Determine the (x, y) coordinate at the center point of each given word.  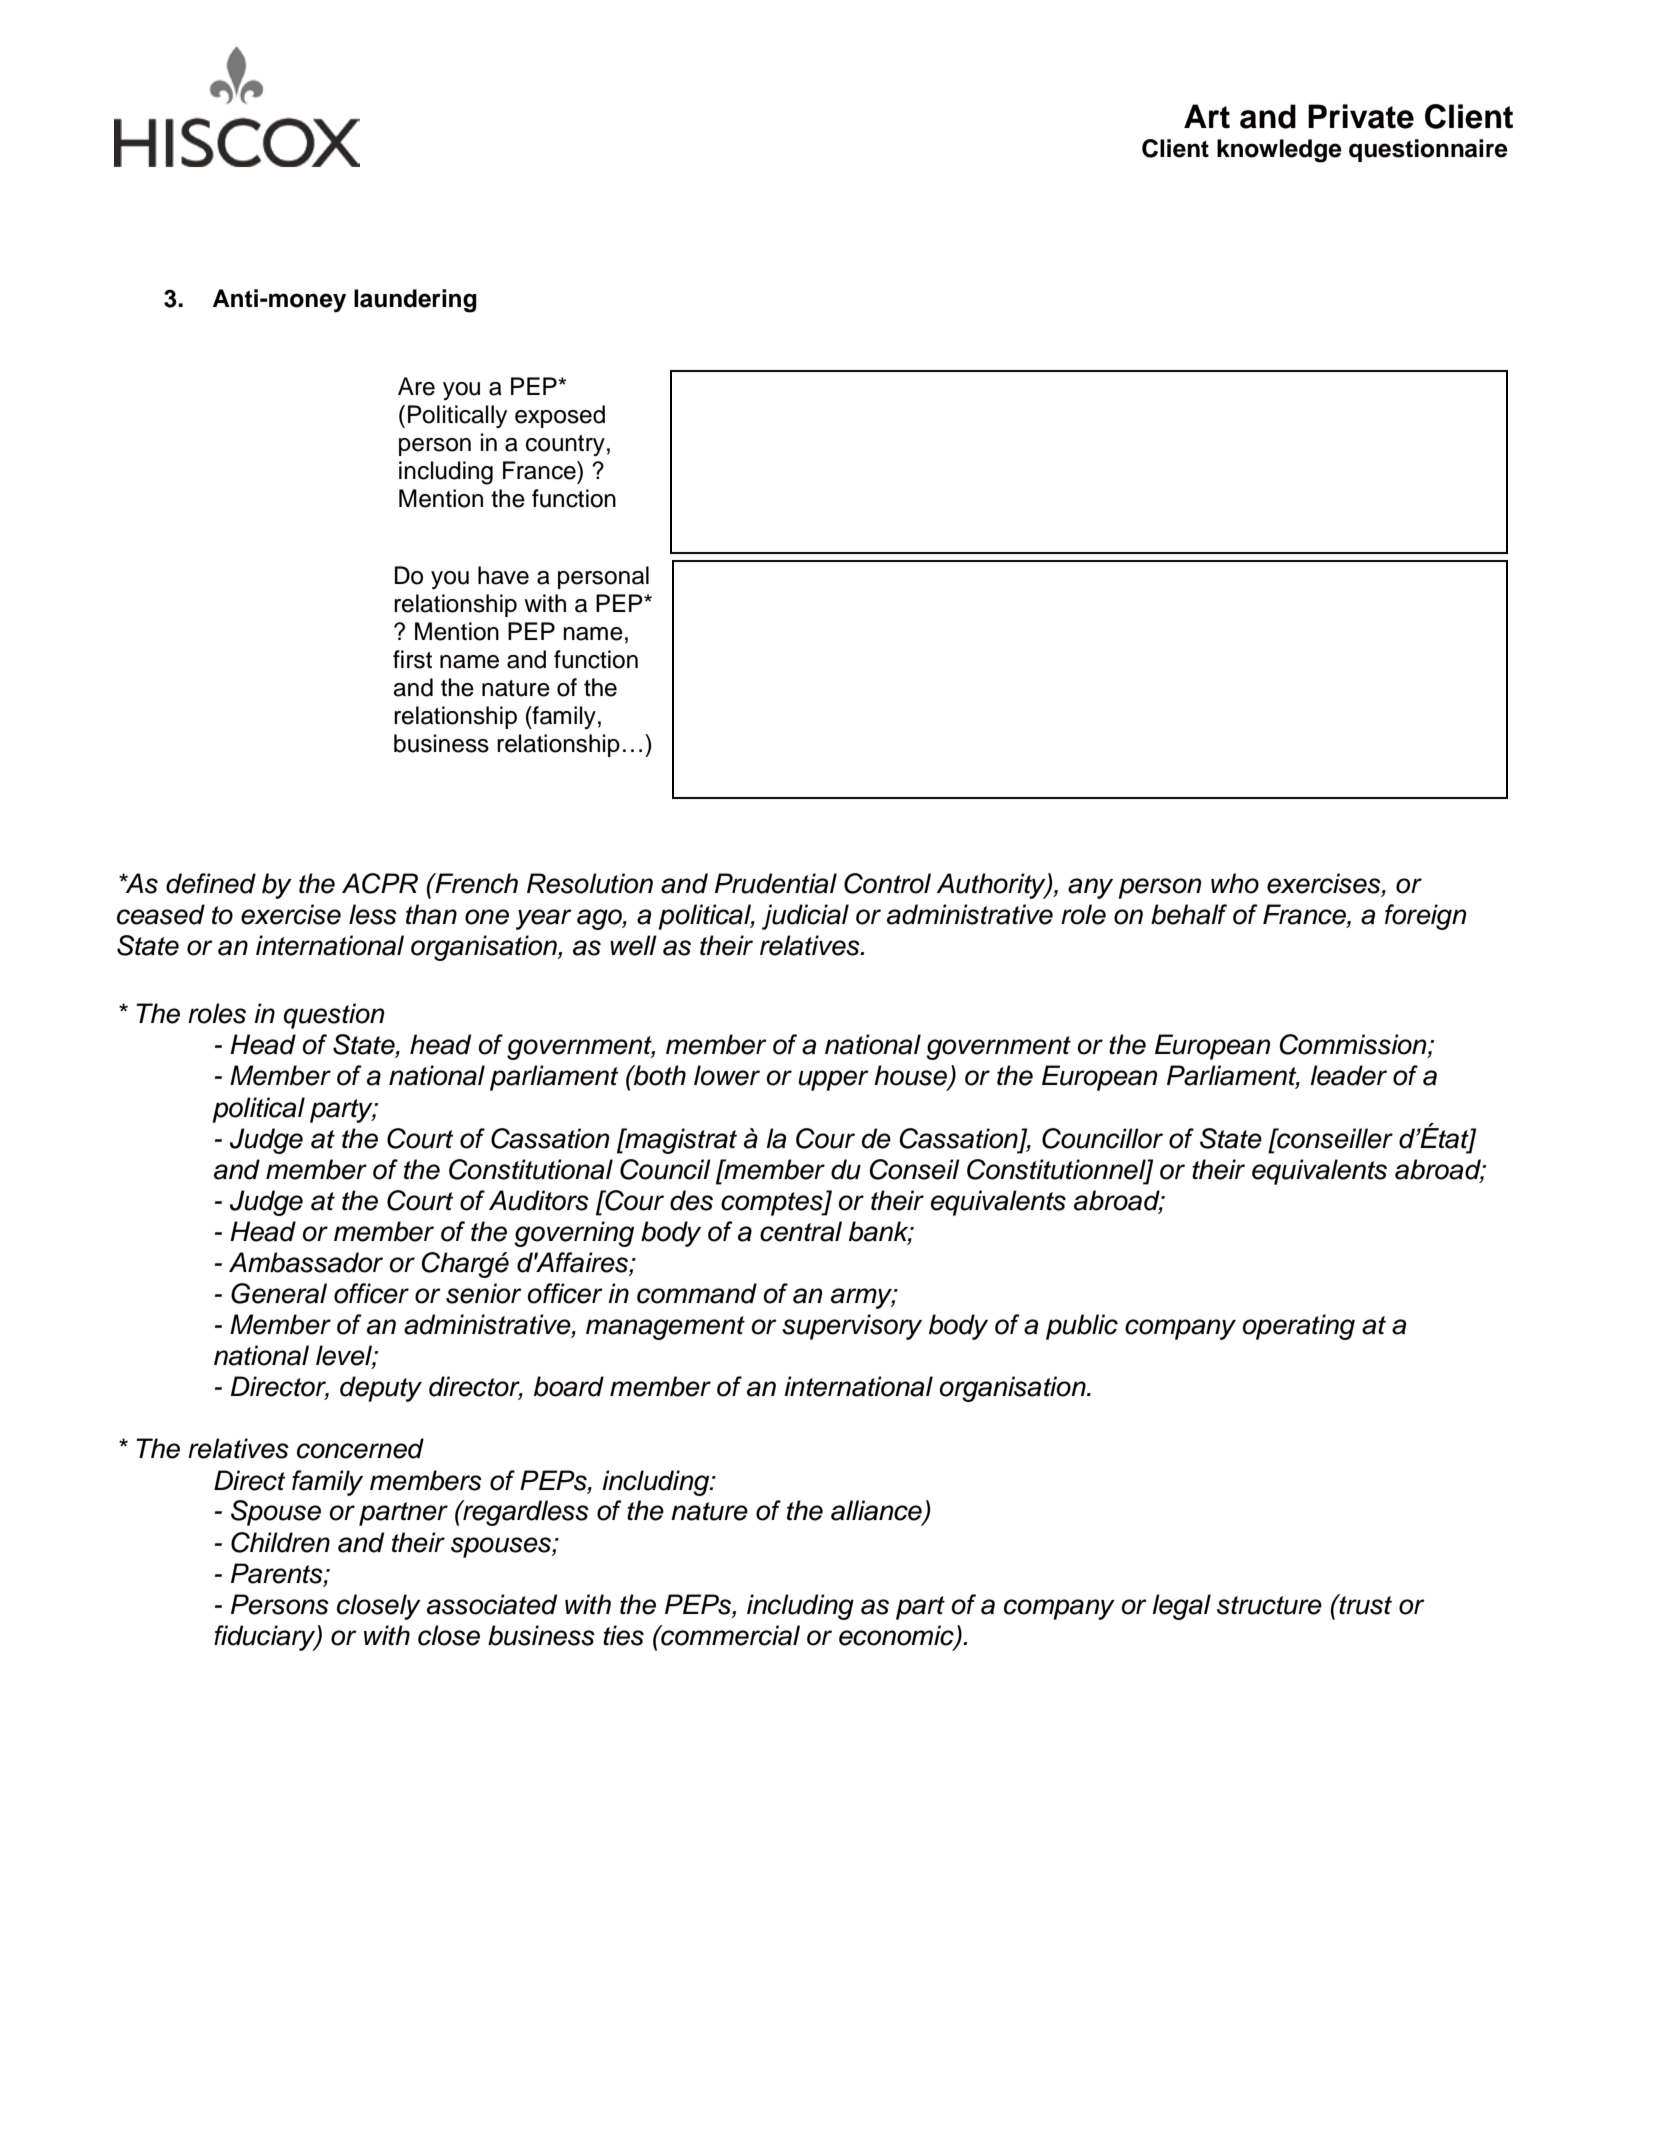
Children (280, 1542)
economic (897, 1636)
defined (211, 883)
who (1235, 883)
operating (1299, 1327)
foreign (1425, 917)
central (801, 1231)
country (565, 445)
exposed (560, 416)
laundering (415, 301)
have (503, 575)
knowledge (1279, 151)
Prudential (776, 883)
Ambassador (306, 1262)
